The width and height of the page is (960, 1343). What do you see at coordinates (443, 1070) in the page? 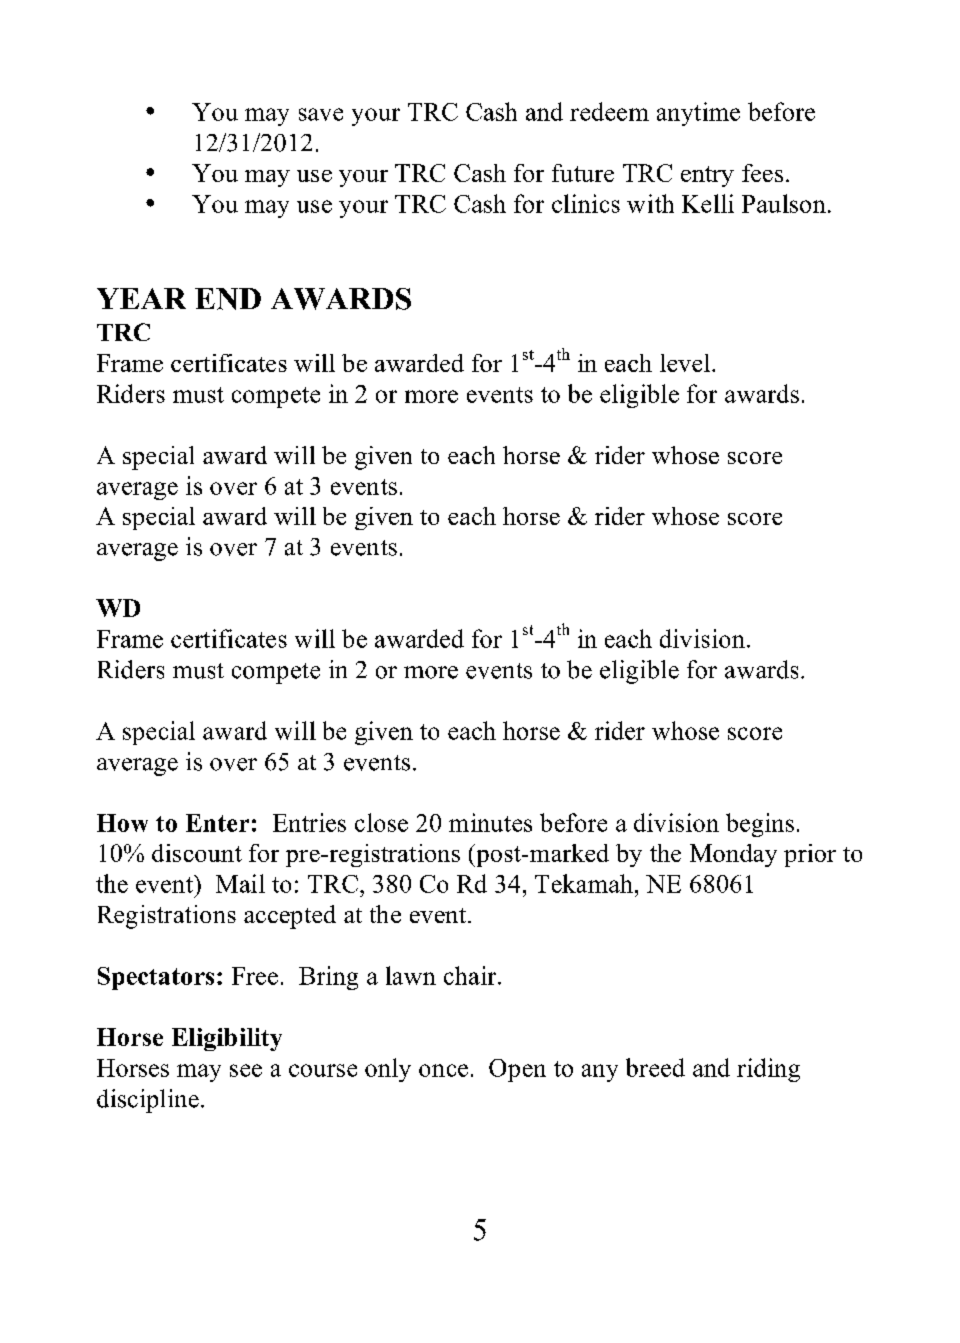
I see `once` at bounding box center [443, 1070].
